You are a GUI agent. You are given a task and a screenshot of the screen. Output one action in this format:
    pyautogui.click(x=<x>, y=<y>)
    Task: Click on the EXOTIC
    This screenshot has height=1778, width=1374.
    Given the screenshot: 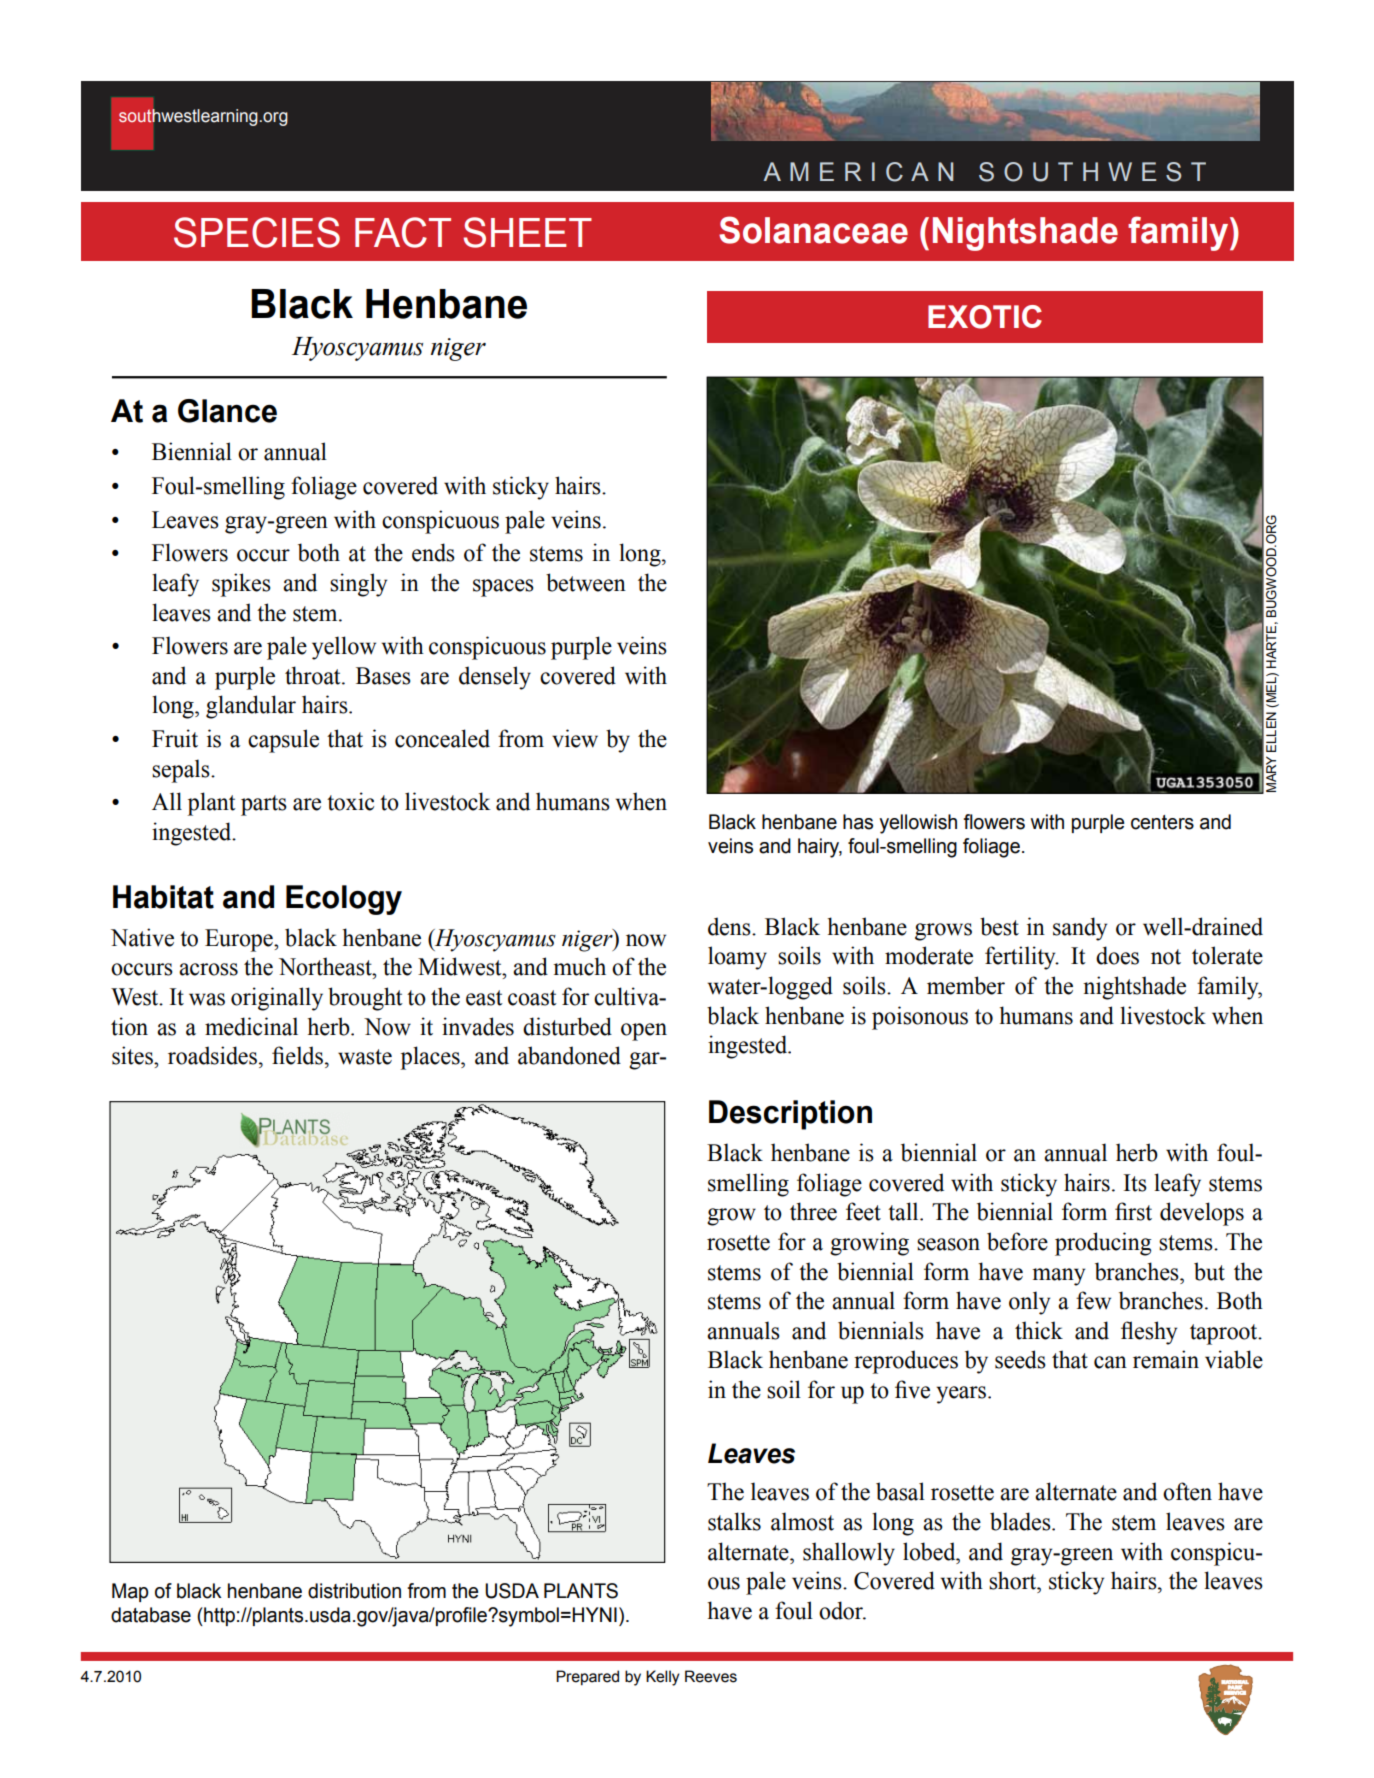 What is the action you would take?
    pyautogui.click(x=985, y=317)
